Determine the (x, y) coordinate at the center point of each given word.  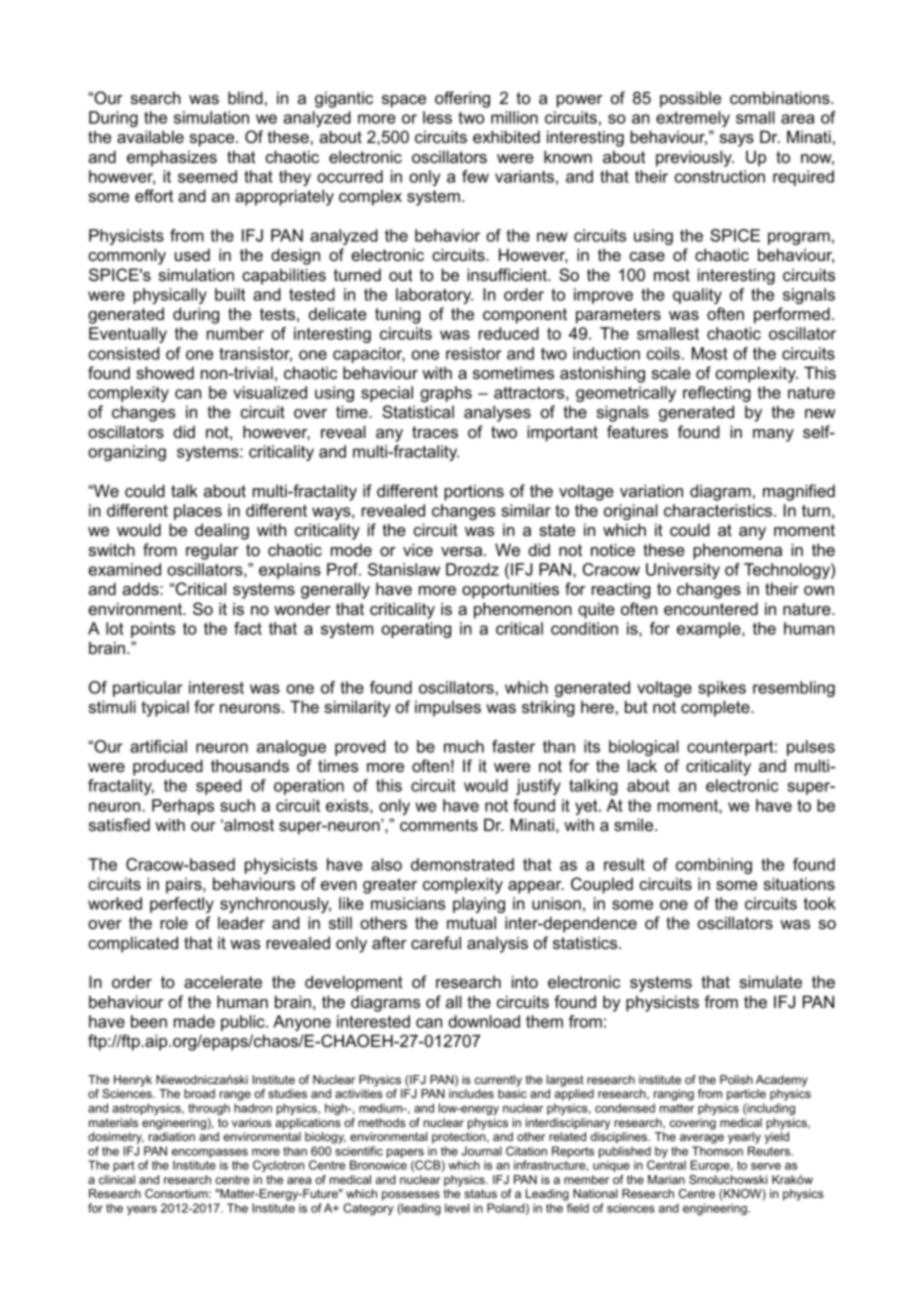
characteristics (718, 510)
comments (439, 825)
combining (714, 866)
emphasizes (172, 158)
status (480, 1193)
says (737, 140)
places (198, 512)
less (437, 117)
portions (474, 492)
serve (766, 1166)
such (237, 805)
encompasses (210, 1155)
